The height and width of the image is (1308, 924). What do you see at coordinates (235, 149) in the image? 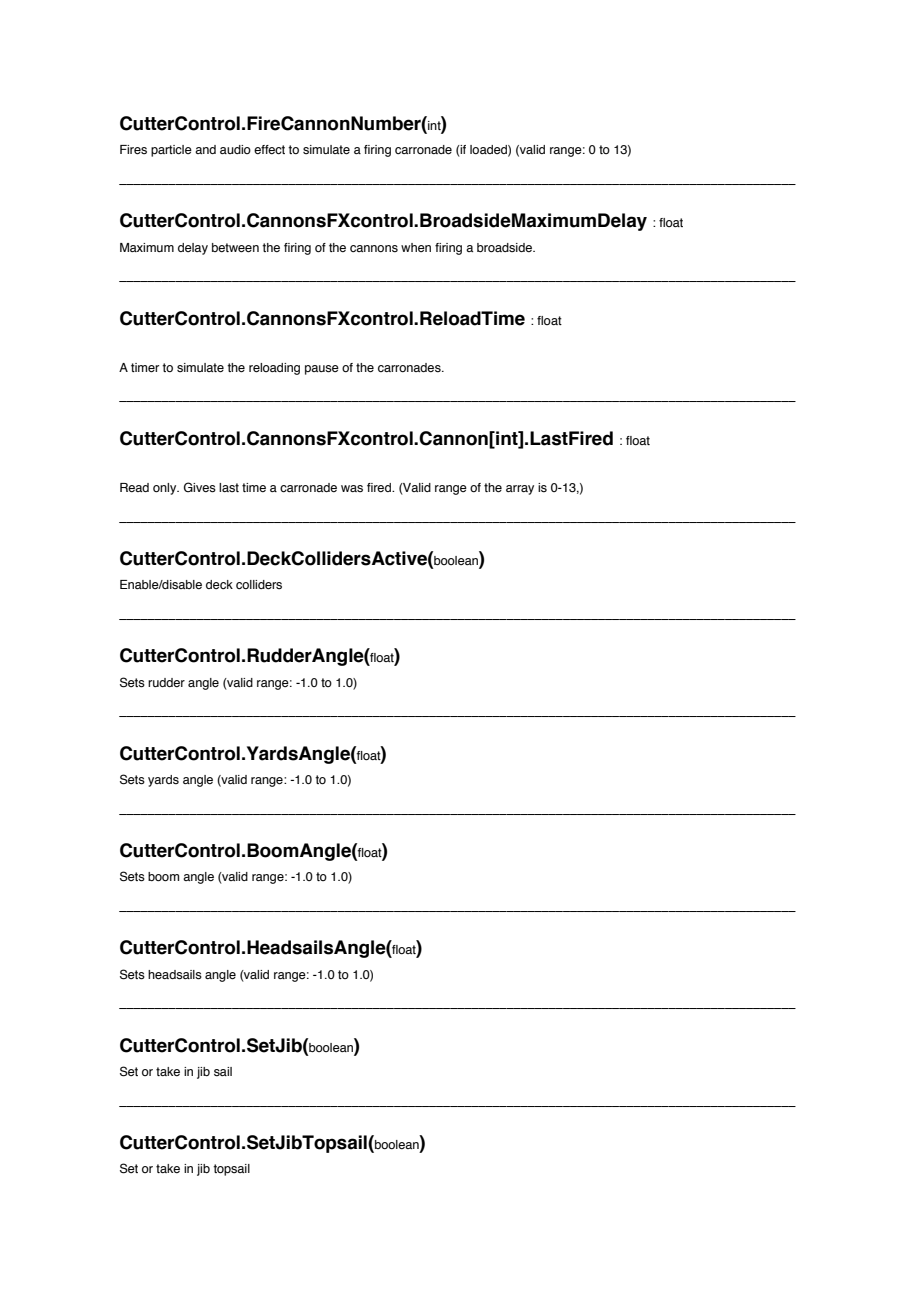
I see `audio` at bounding box center [235, 149].
